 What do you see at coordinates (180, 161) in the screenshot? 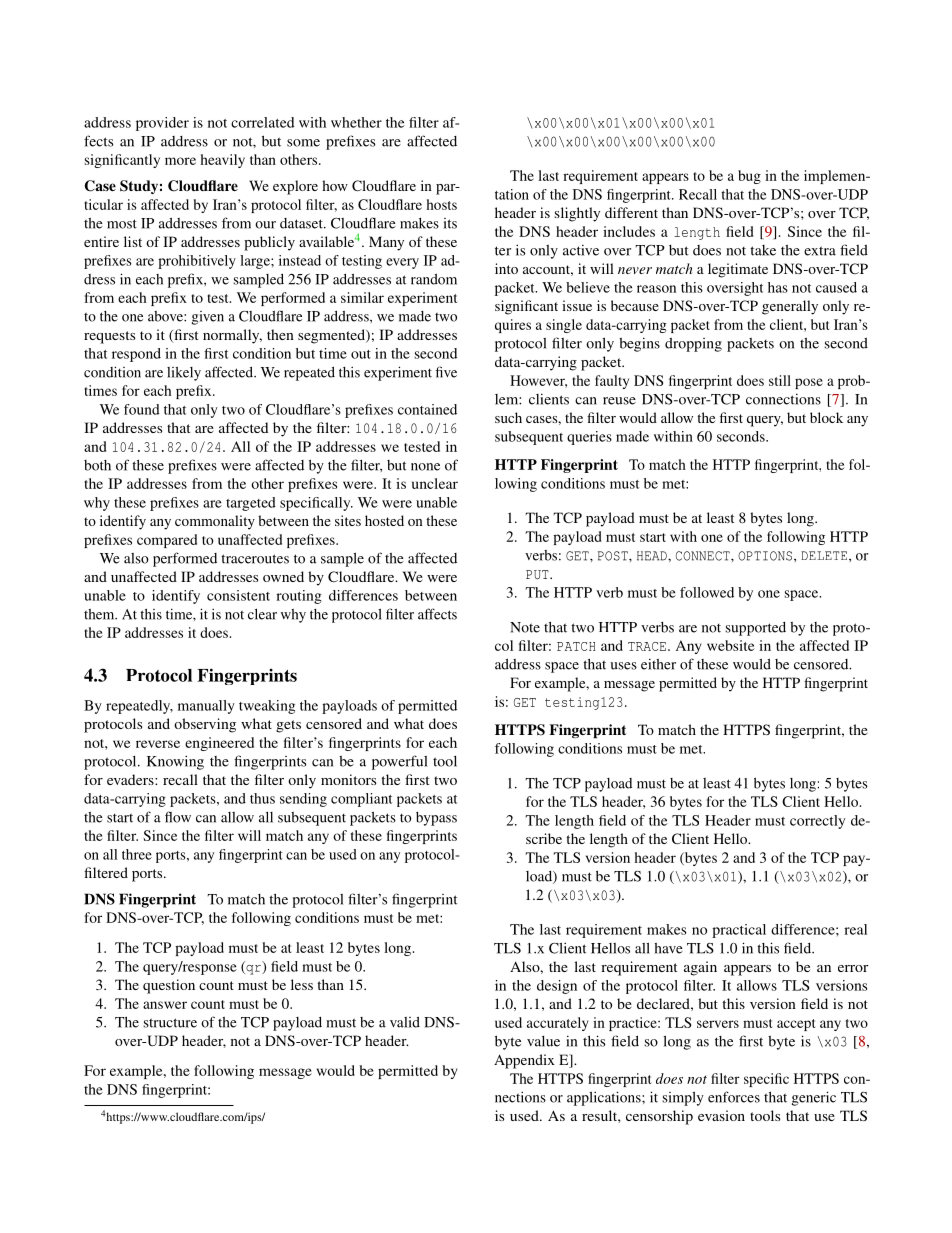
I see `more` at bounding box center [180, 161].
